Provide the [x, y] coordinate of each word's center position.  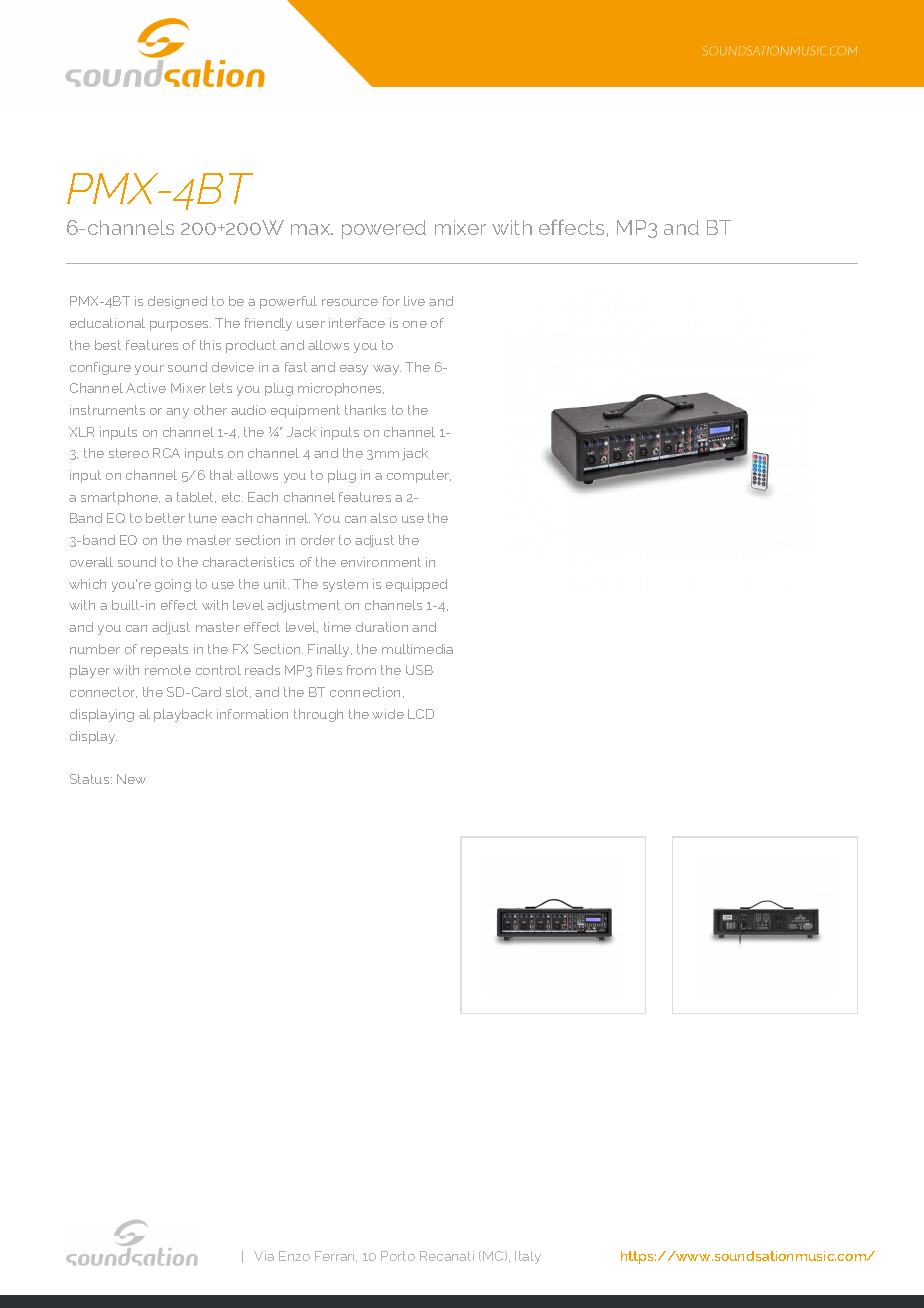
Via [264, 1256]
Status [91, 779]
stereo [129, 453]
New [131, 779]
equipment [305, 411]
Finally [330, 650]
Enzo [294, 1256]
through [318, 715]
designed [177, 302]
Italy [528, 1257]
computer [419, 476]
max [312, 229]
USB [419, 670]
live [414, 301]
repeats [164, 650]
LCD [421, 714]
